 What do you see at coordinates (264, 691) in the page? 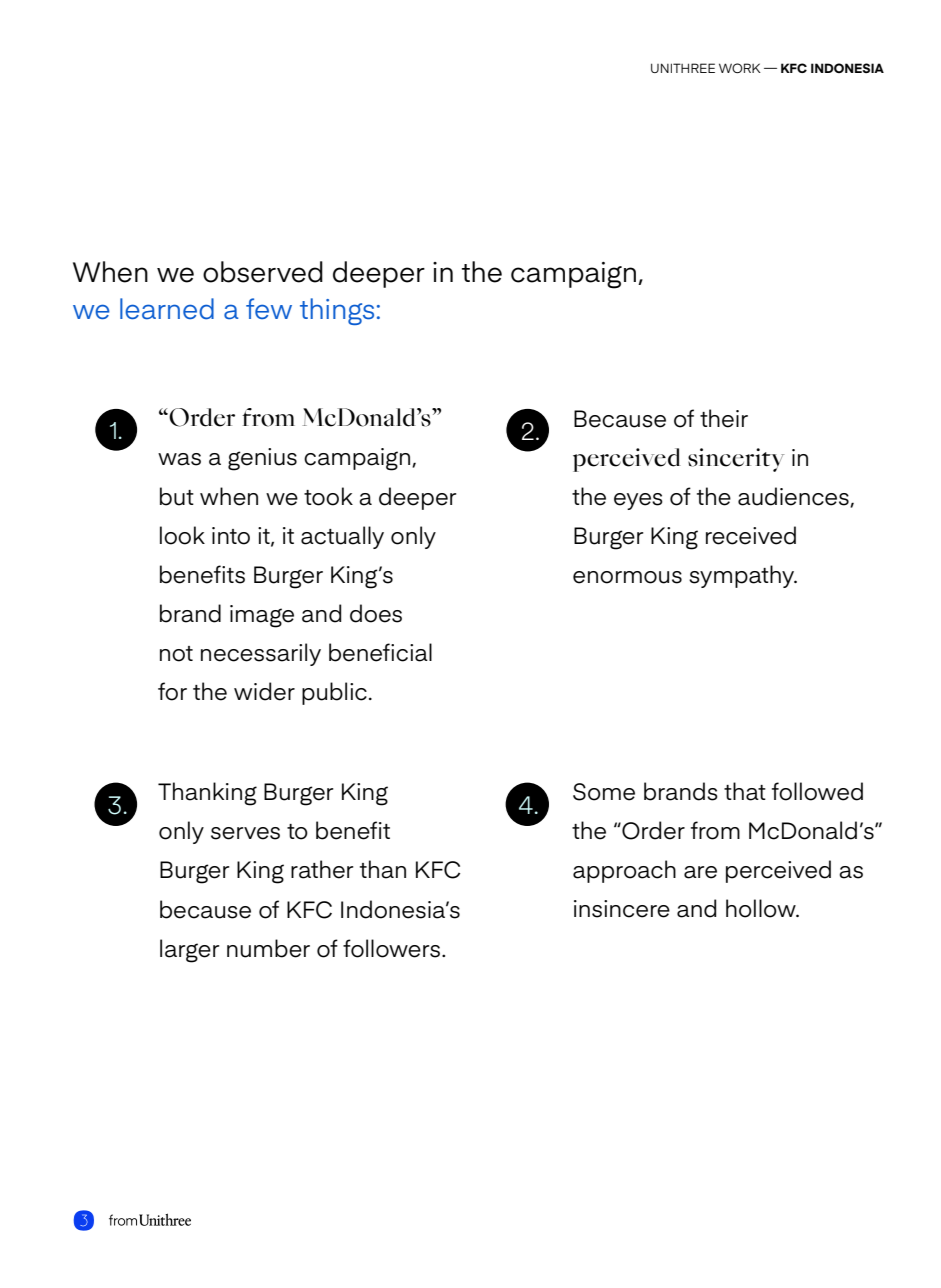
I see `wider` at bounding box center [264, 691].
